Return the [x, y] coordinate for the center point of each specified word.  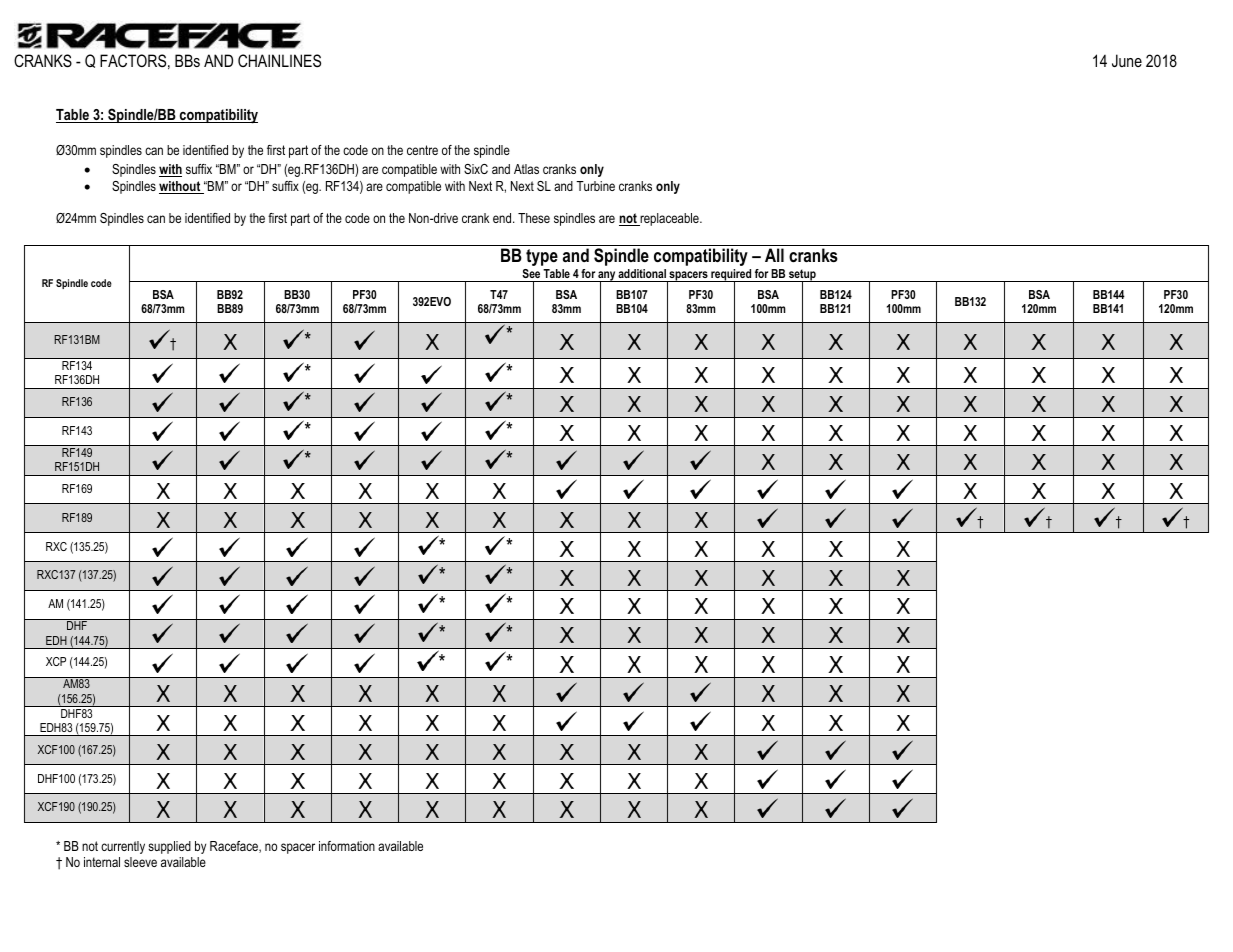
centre [422, 150]
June [1127, 60]
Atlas [526, 169]
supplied [169, 847]
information [347, 846]
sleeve [140, 862]
